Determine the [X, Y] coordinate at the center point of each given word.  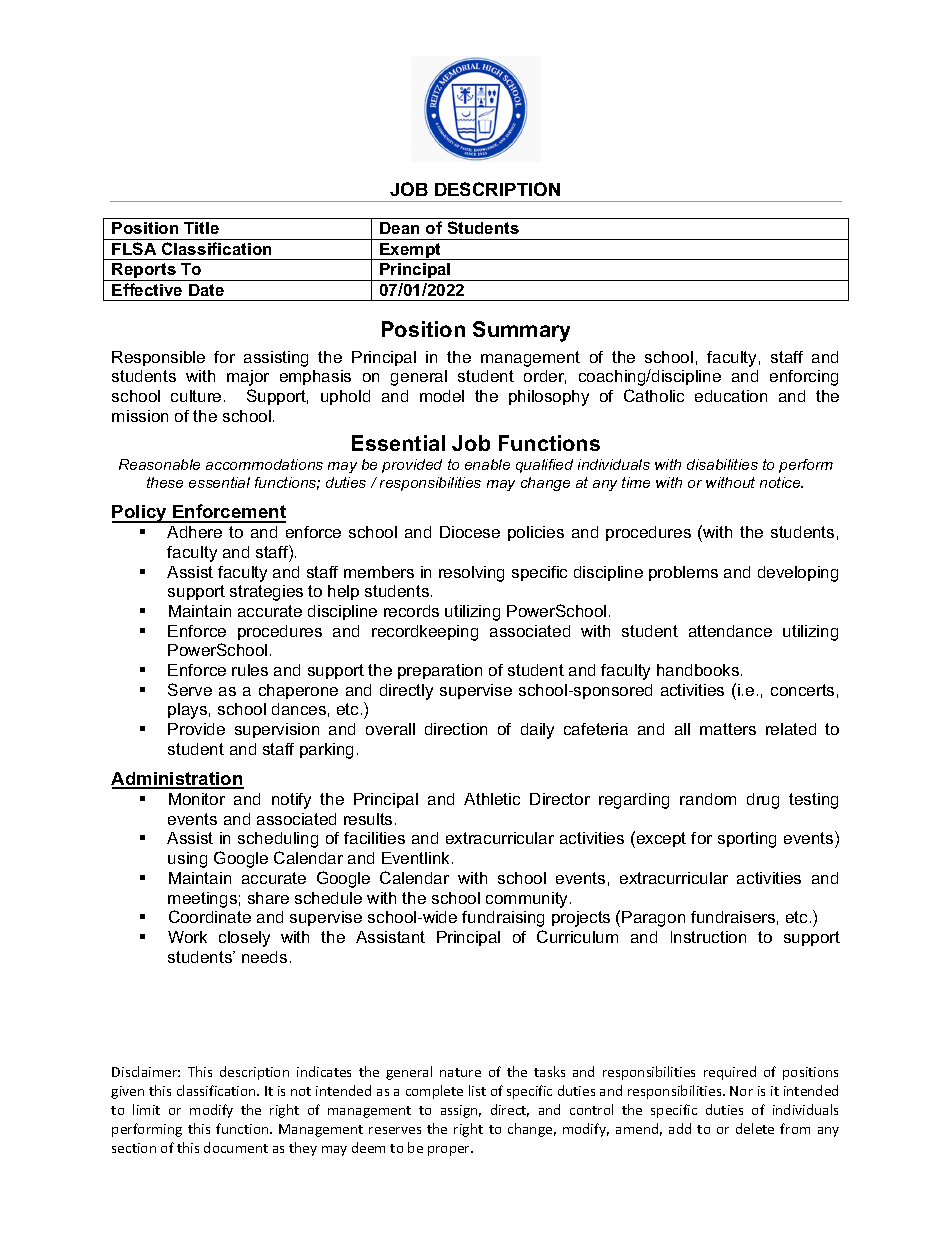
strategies [266, 593]
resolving [471, 574]
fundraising [503, 919]
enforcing [804, 378]
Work [187, 937]
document [236, 1147]
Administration [177, 780]
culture [196, 396]
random [708, 799]
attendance [730, 631]
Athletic [492, 799]
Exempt [410, 251]
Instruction [708, 937]
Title [201, 228]
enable [487, 464]
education [731, 396]
